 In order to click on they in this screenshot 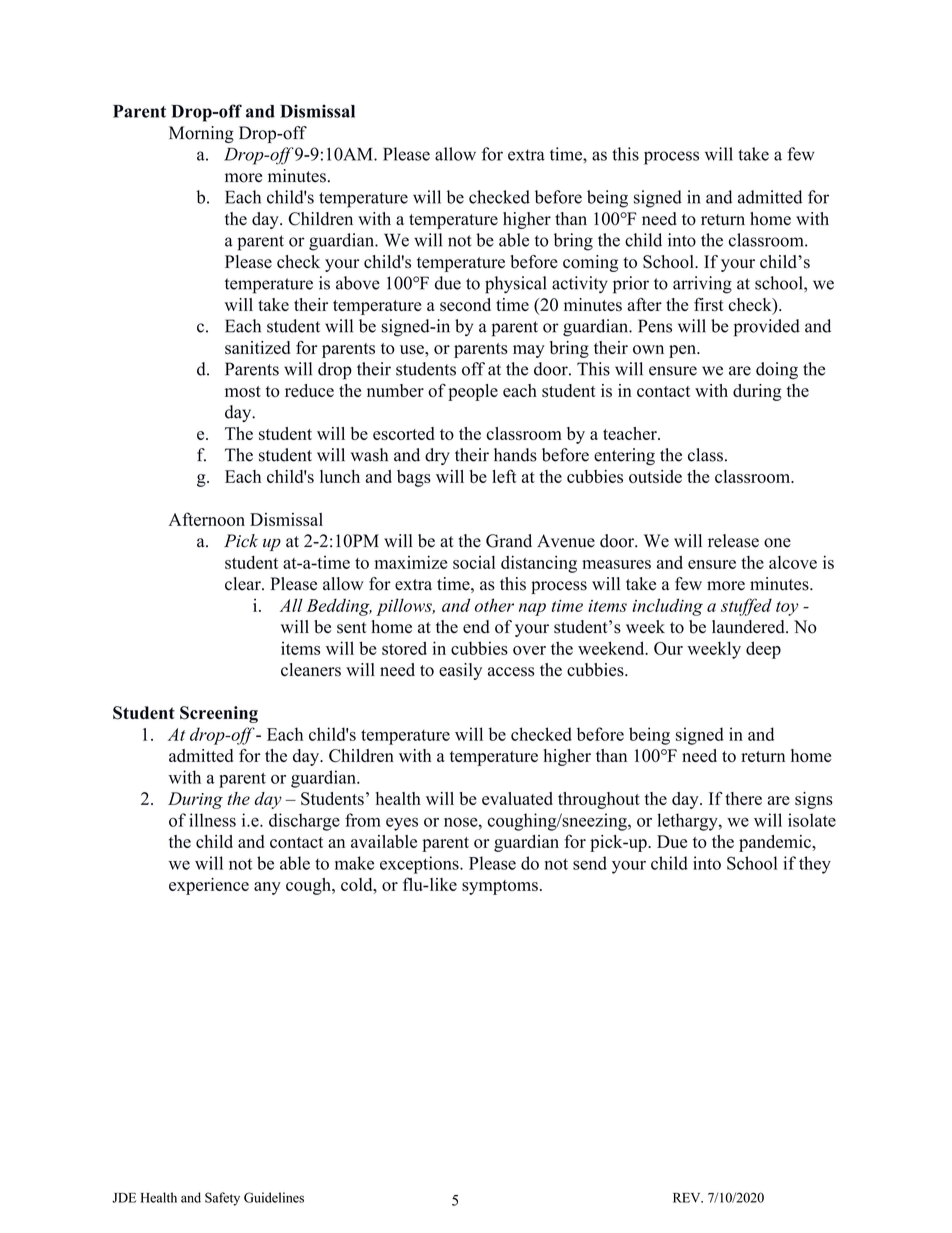, I will do `click(815, 865)`.
